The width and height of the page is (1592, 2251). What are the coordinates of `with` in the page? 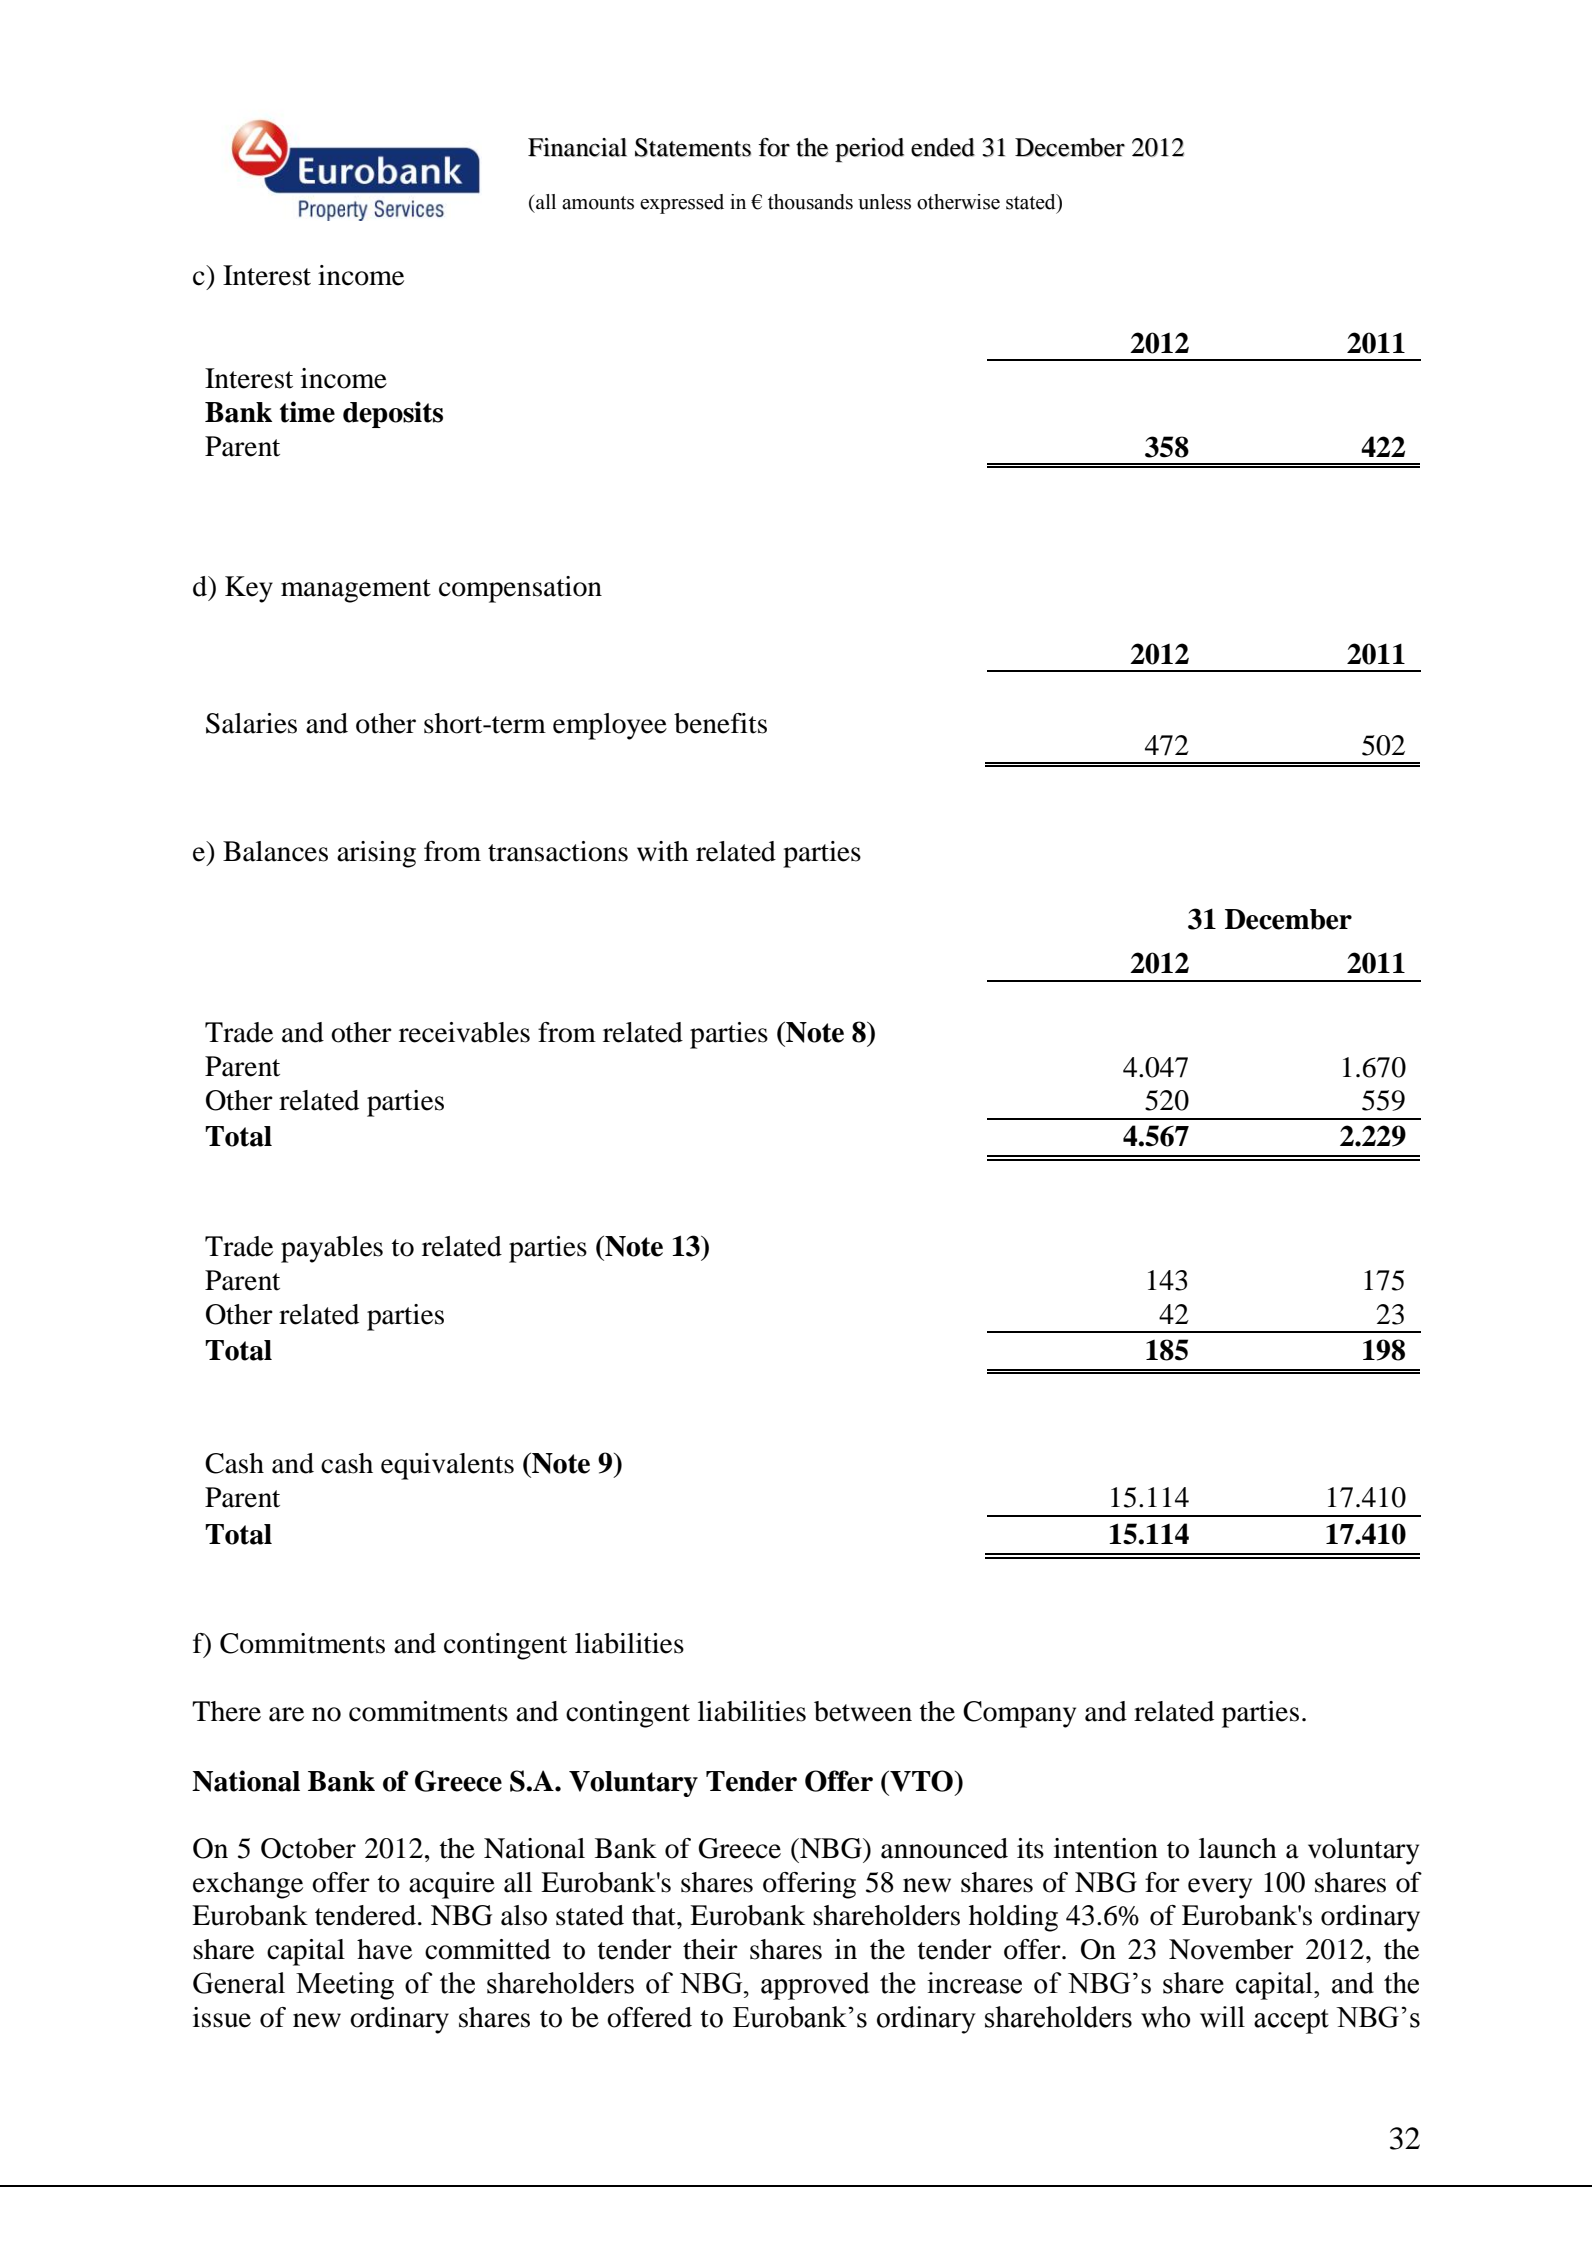 It's located at (663, 851).
